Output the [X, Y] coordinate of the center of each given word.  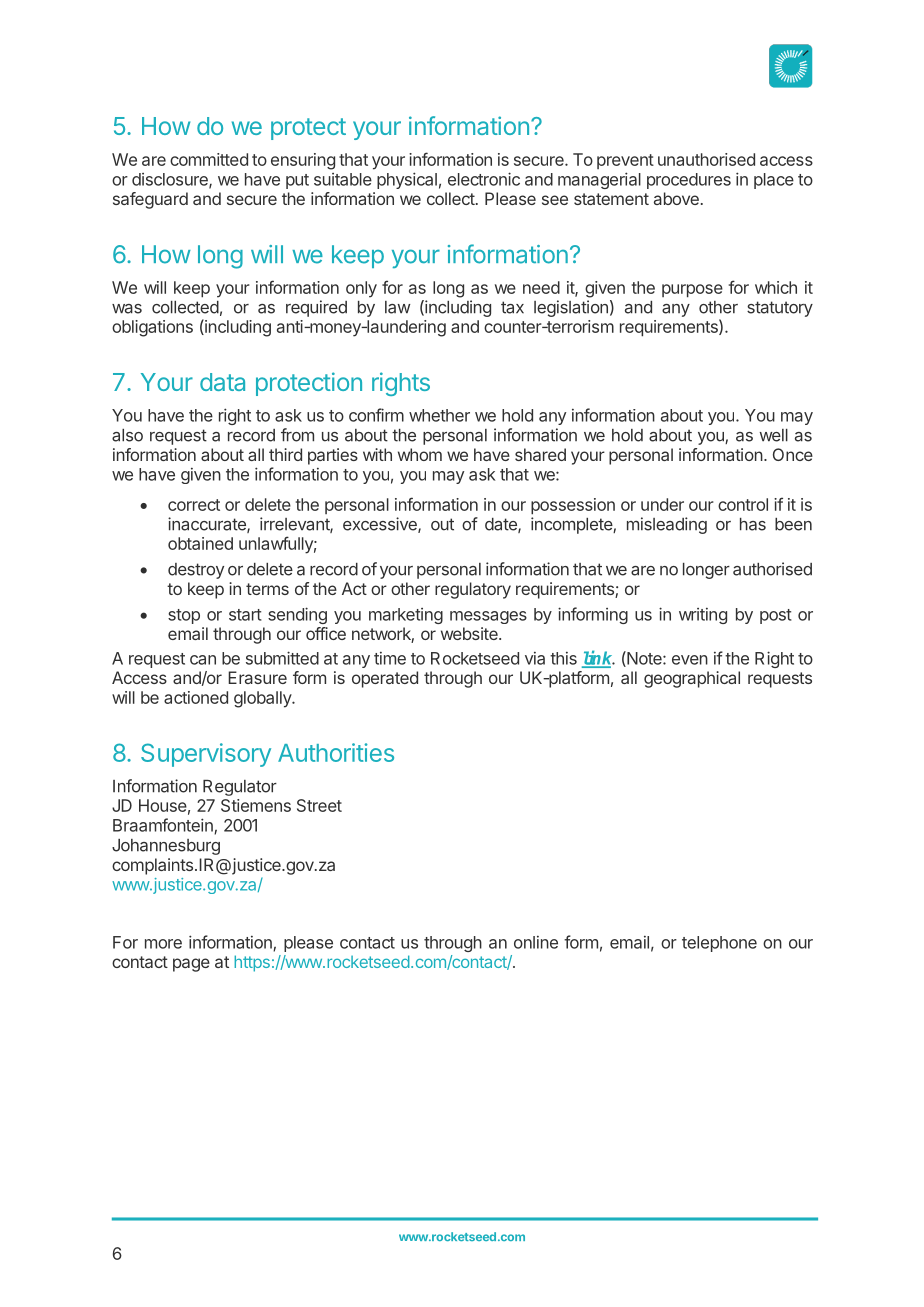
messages [488, 617]
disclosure [171, 180]
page [191, 965]
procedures [689, 181]
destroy [196, 571]
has [753, 524]
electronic [484, 179]
